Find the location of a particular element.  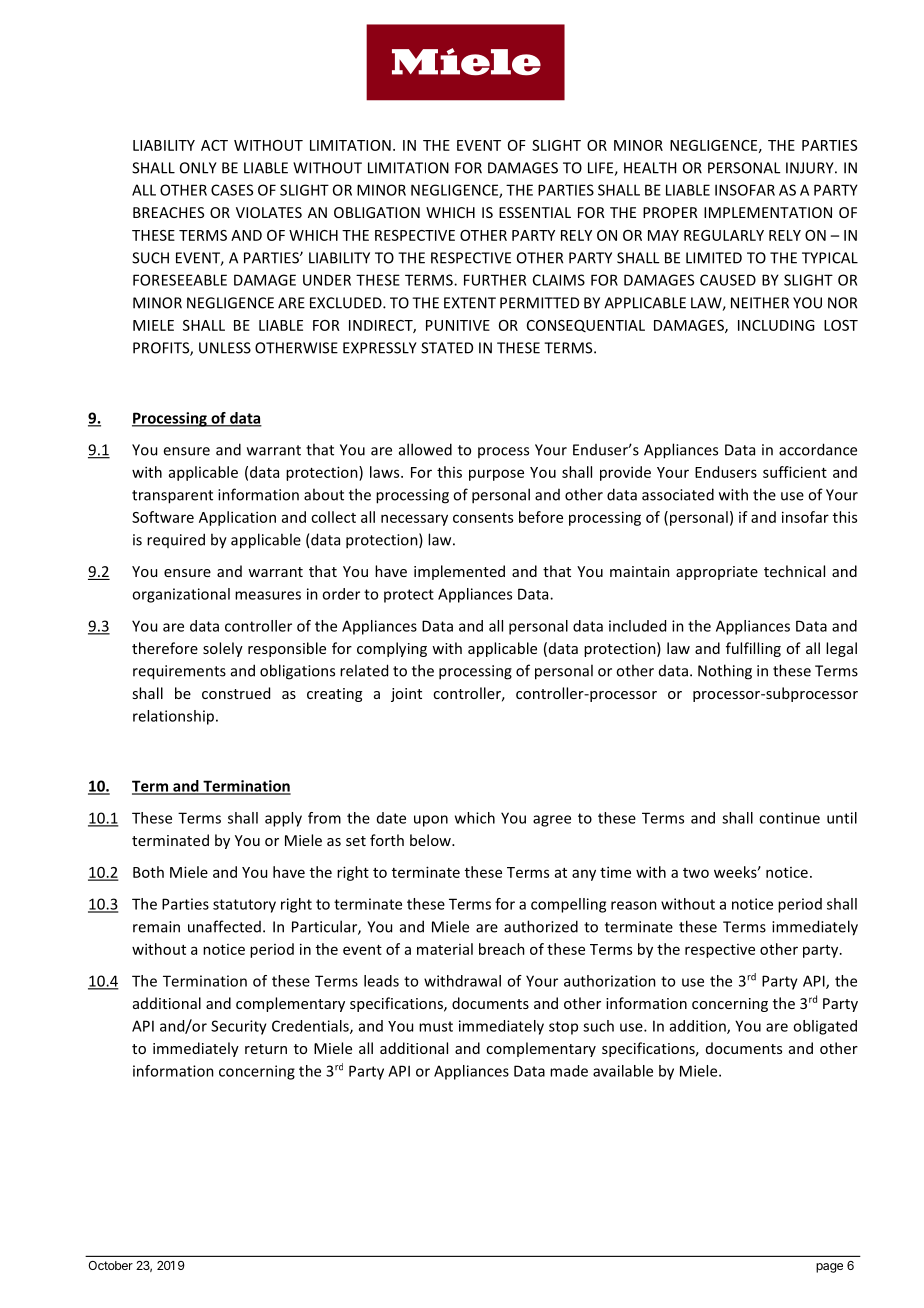

technical is located at coordinates (794, 571).
